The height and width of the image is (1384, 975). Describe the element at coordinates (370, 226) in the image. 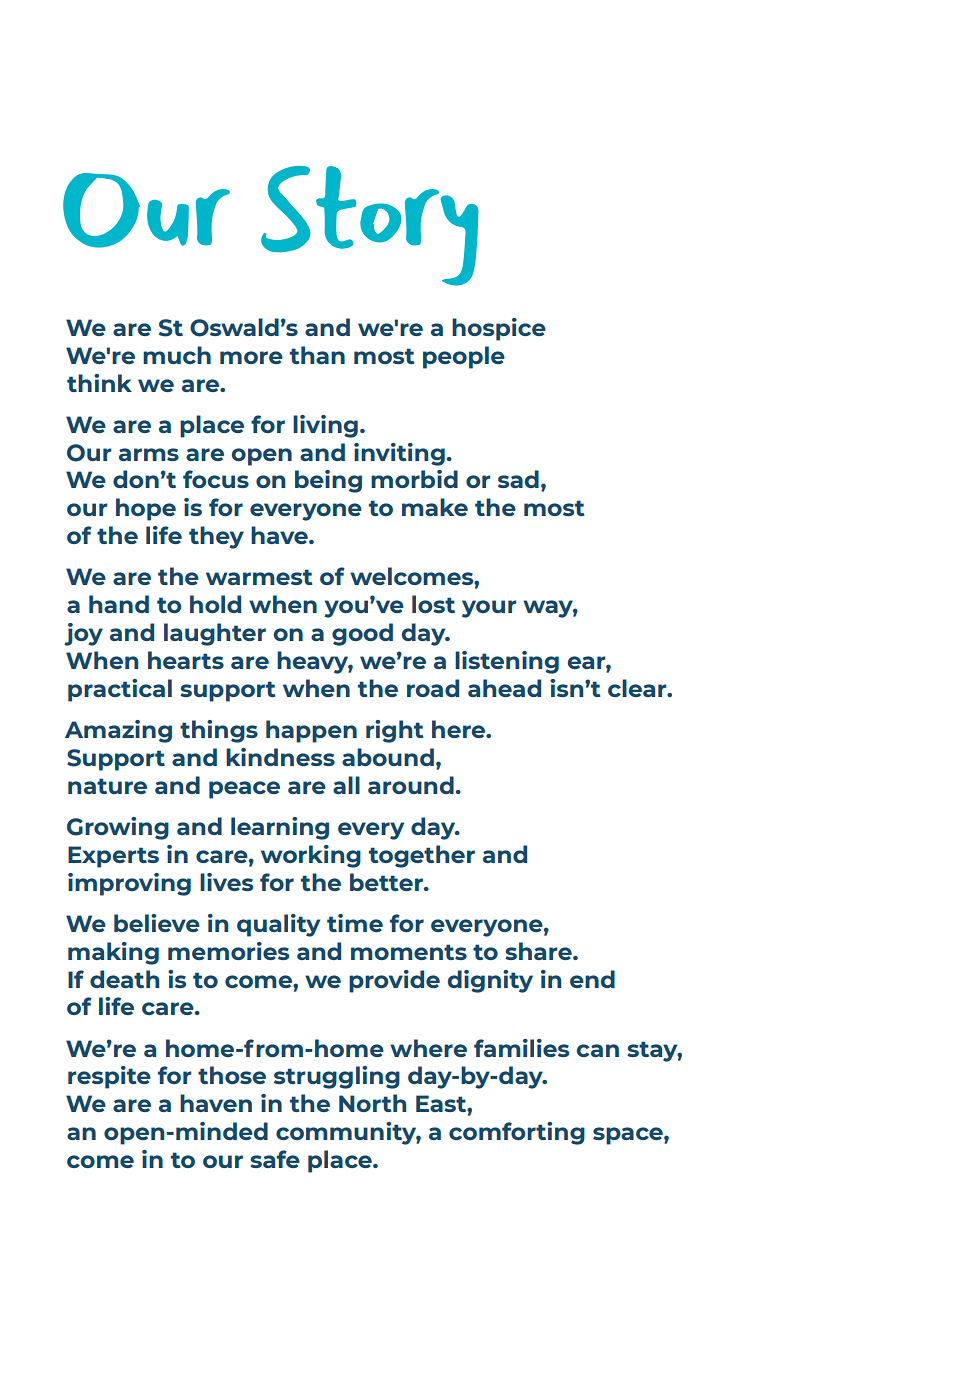

I see `Story` at that location.
